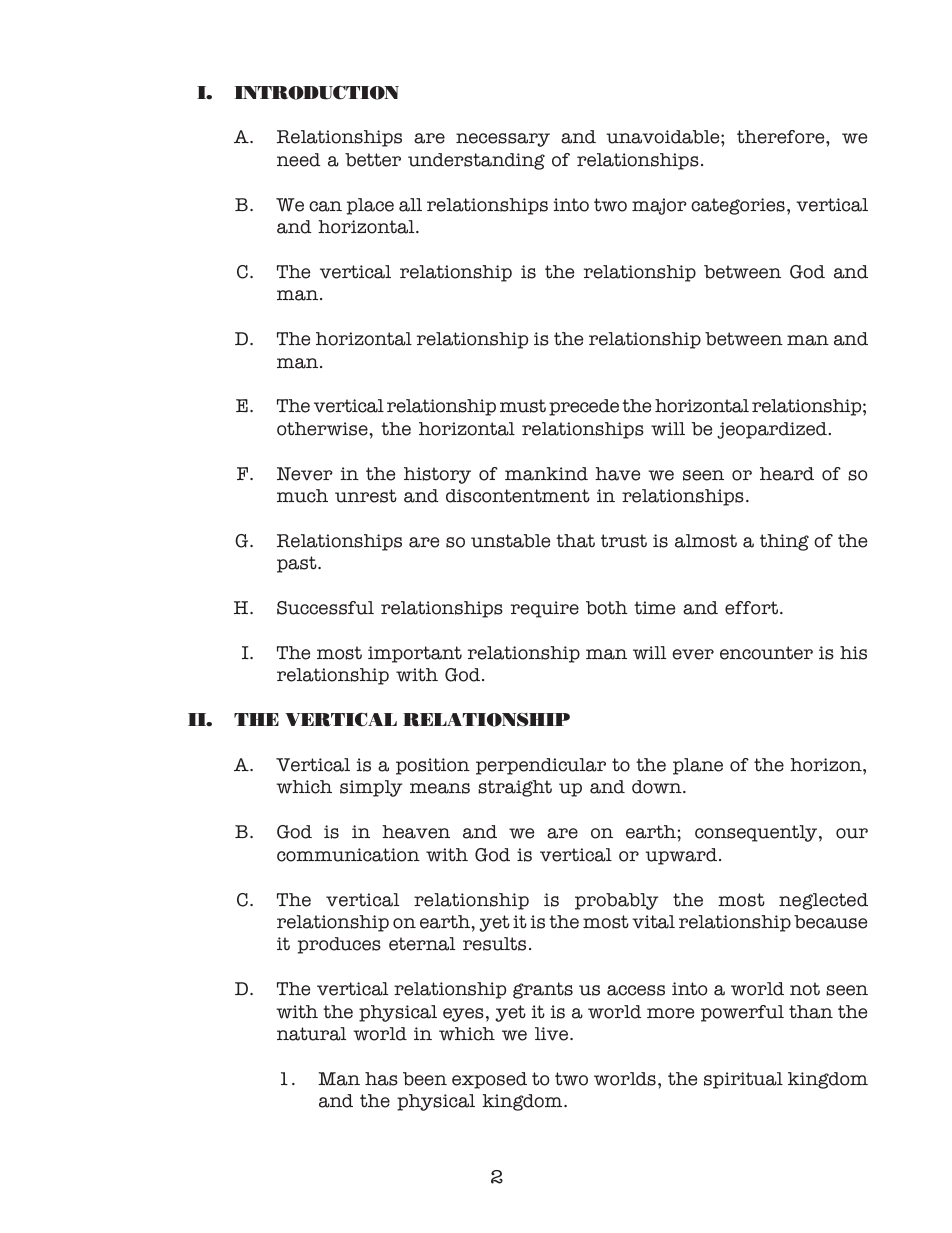 Image resolution: width=952 pixels, height=1233 pixels. Describe the element at coordinates (782, 137) in the page. I see `therefore` at that location.
